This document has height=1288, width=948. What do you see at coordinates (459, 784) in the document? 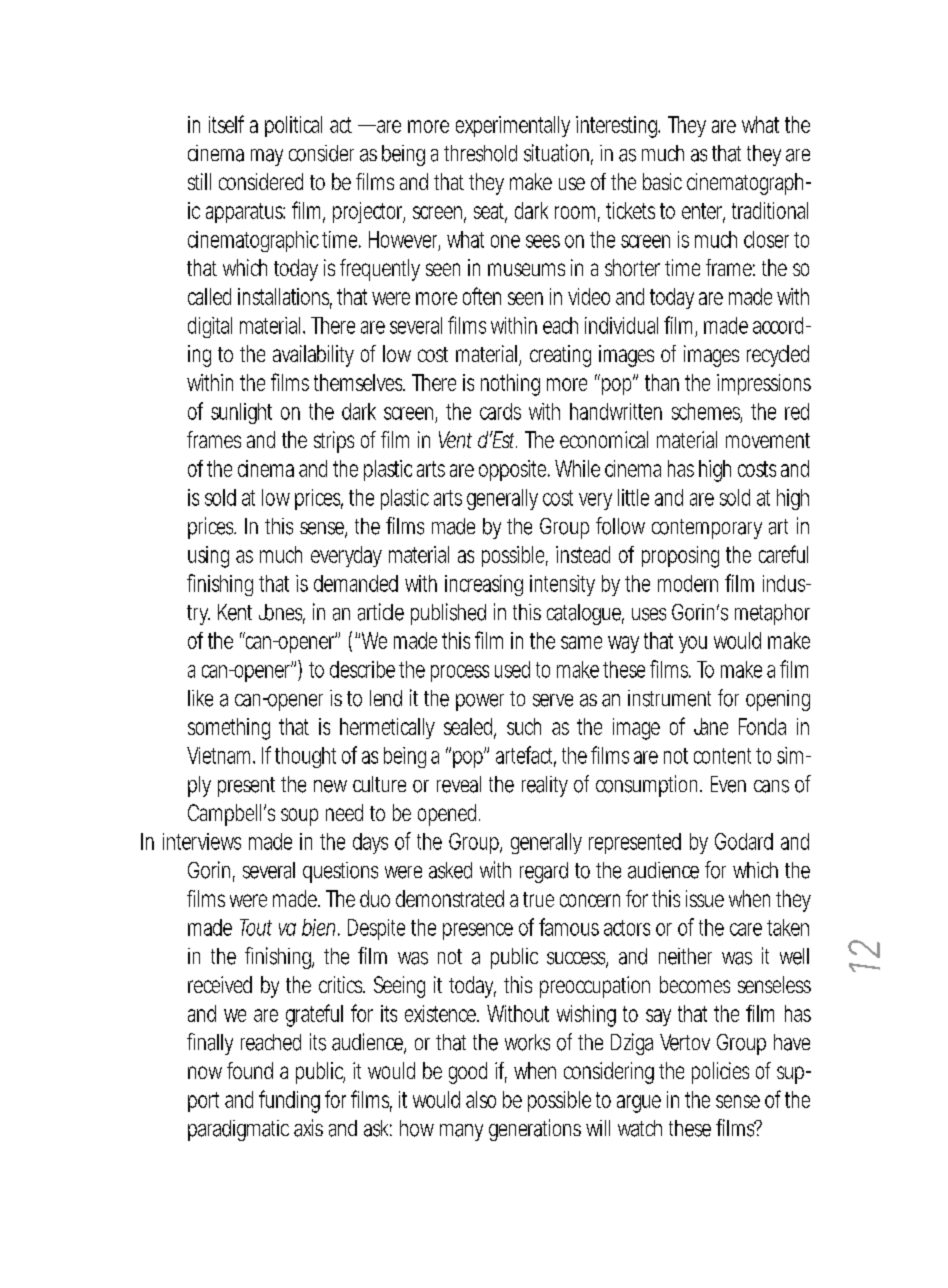
I see `reveal` at bounding box center [459, 784].
